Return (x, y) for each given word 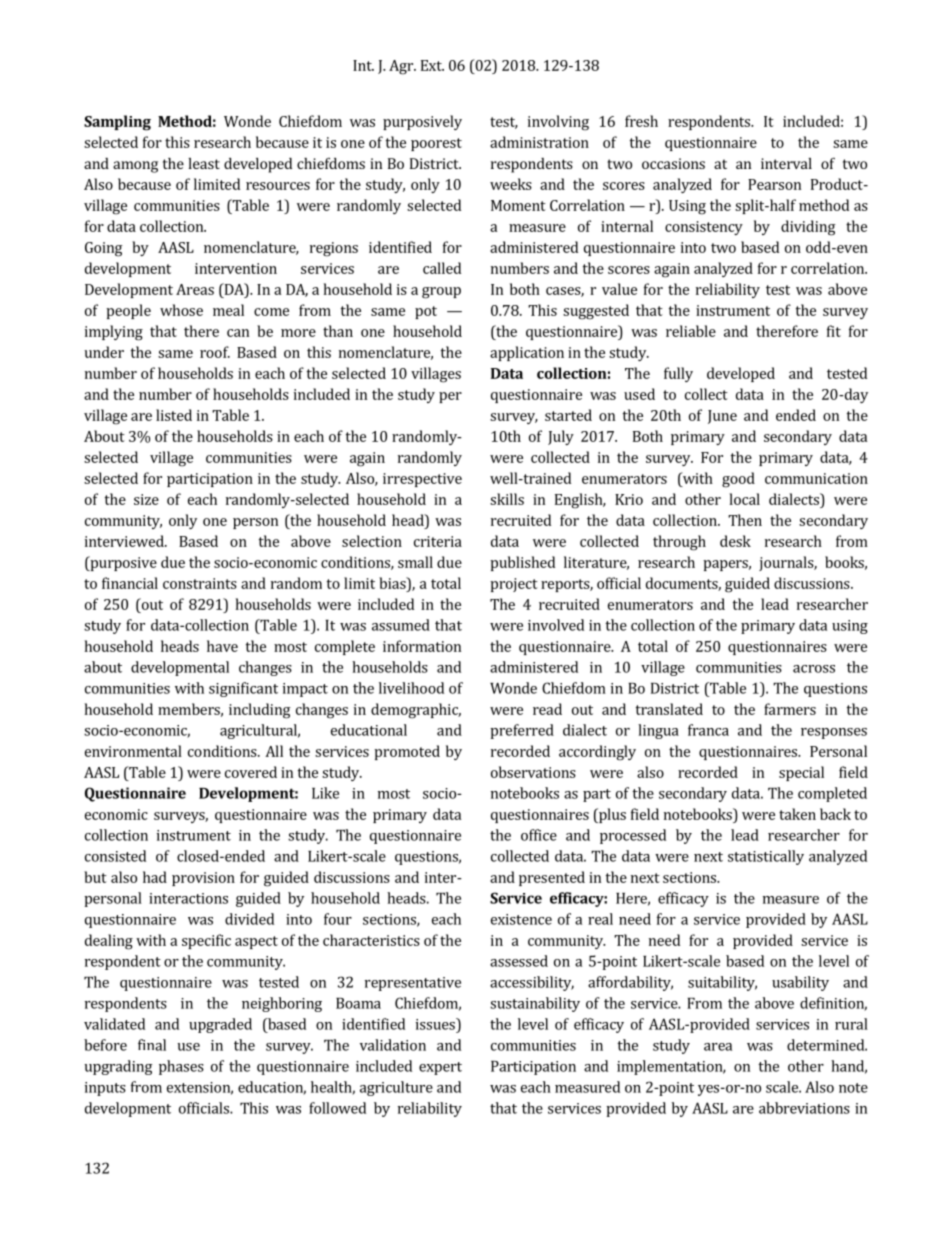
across (814, 669)
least (204, 163)
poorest (436, 144)
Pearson (774, 184)
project (514, 585)
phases (181, 1067)
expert (440, 1068)
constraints (200, 583)
